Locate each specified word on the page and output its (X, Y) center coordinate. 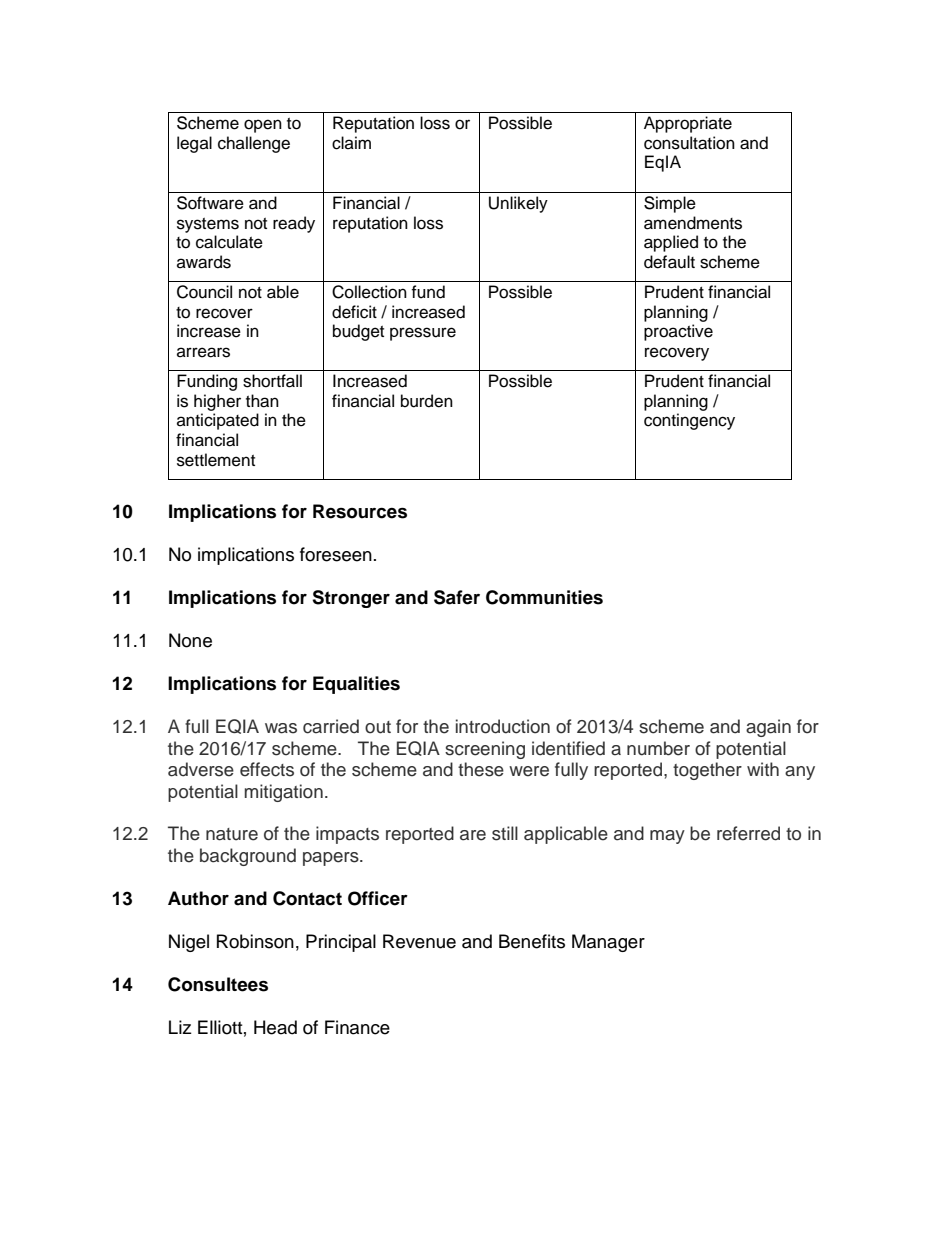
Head (275, 1027)
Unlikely (518, 204)
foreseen (336, 554)
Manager (608, 943)
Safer (457, 597)
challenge (254, 144)
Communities (544, 597)
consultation (689, 143)
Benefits (532, 941)
